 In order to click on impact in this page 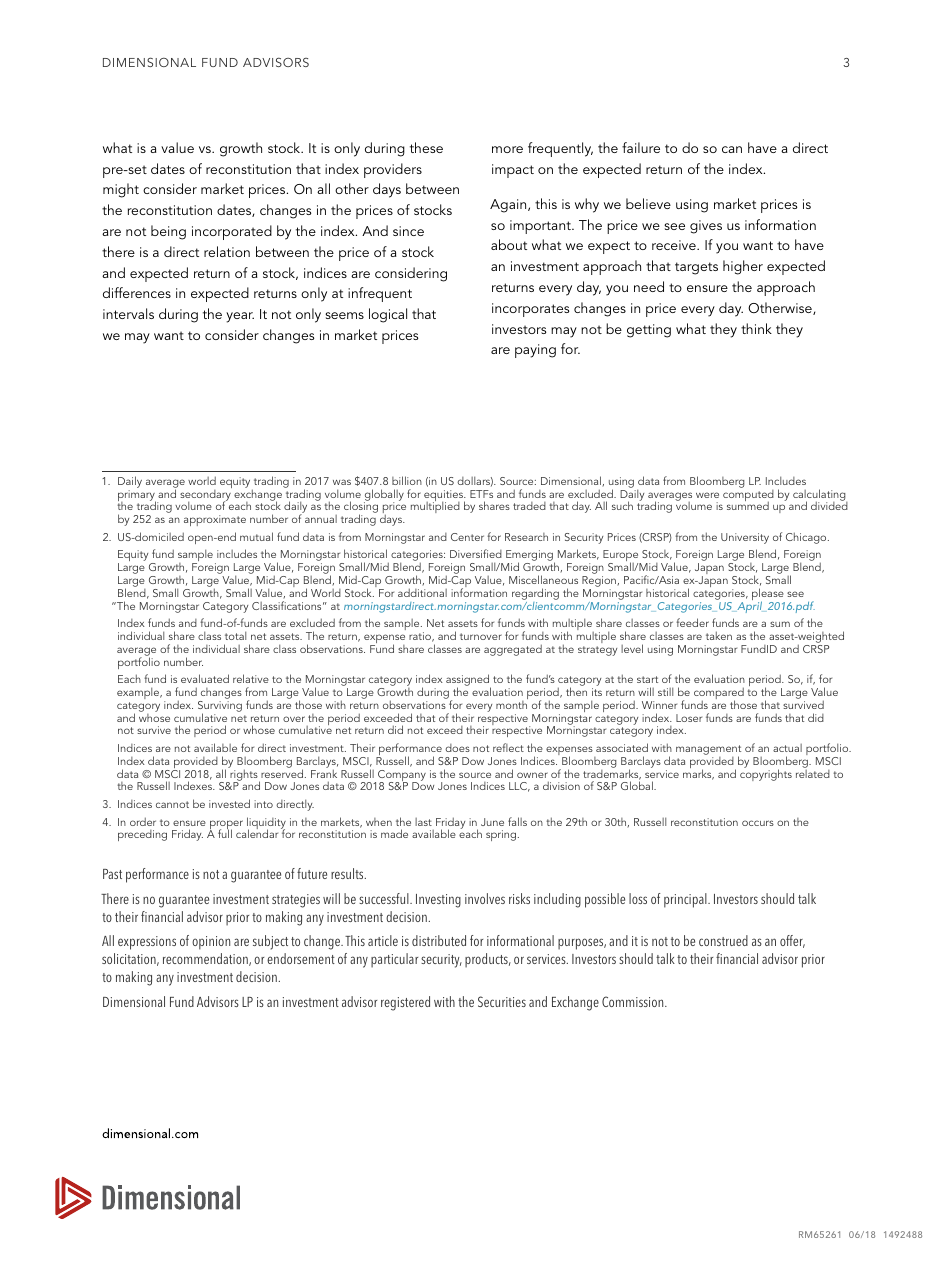, I will do `click(513, 171)`.
